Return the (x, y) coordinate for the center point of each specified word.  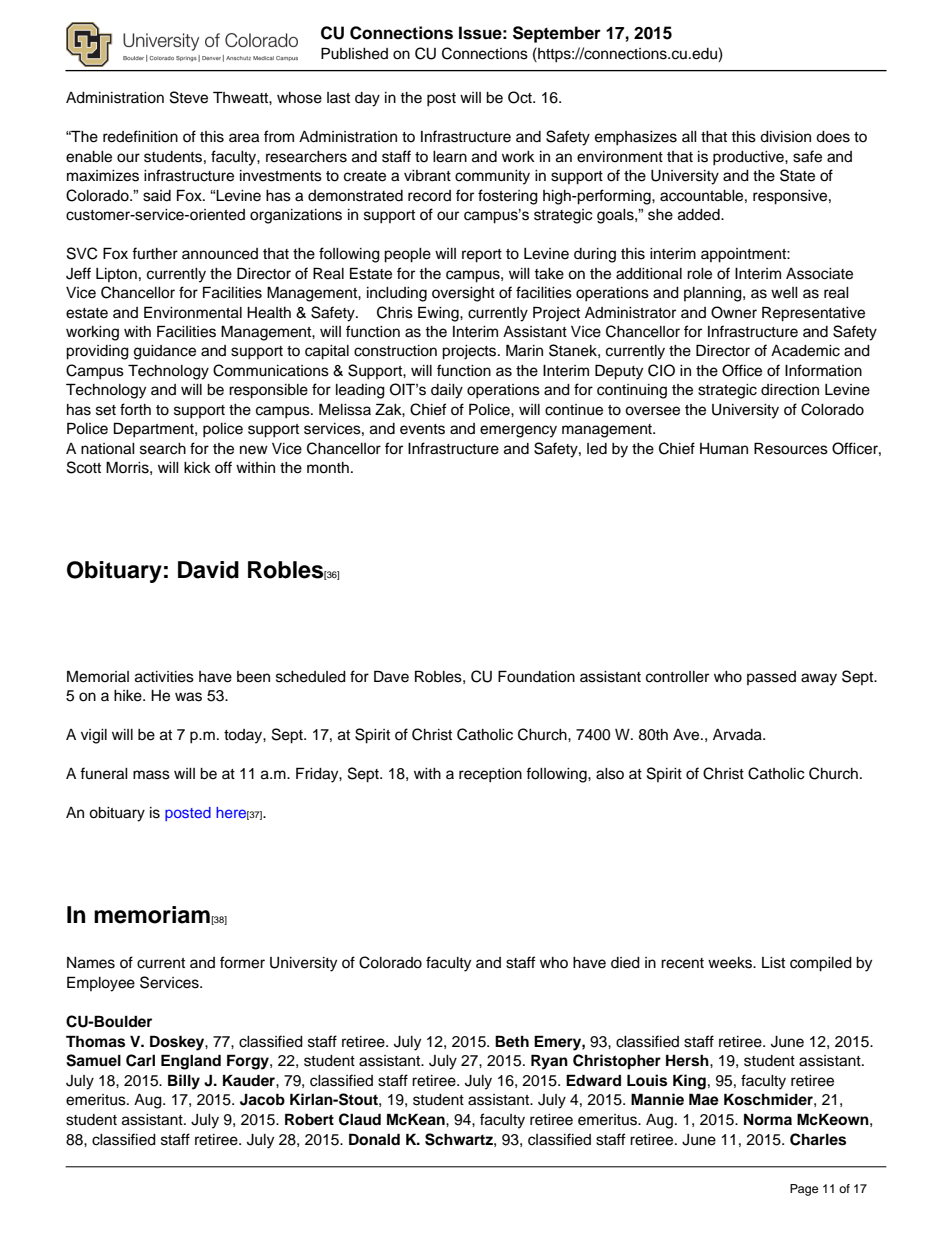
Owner (734, 312)
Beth (512, 1041)
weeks (731, 963)
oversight (463, 294)
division (785, 137)
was (188, 697)
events (422, 429)
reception (490, 775)
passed (771, 678)
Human (724, 448)
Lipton (116, 275)
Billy (184, 1082)
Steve (189, 97)
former (242, 962)
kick (197, 468)
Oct (521, 97)
